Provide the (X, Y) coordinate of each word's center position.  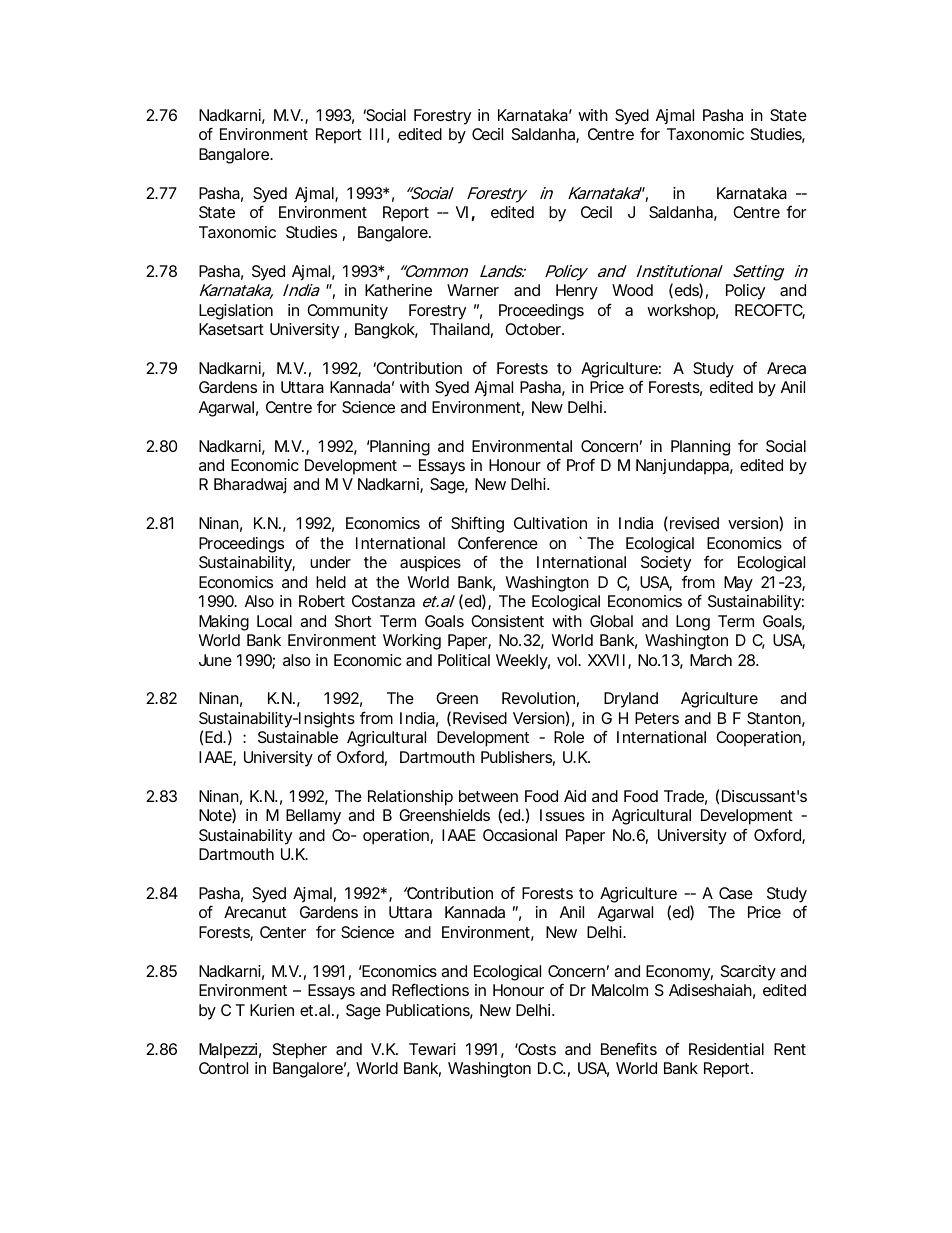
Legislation (236, 312)
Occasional (520, 835)
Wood (632, 290)
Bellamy (313, 817)
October (534, 329)
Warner (473, 290)
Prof (581, 464)
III (376, 134)
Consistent (507, 621)
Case (736, 893)
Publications (429, 1011)
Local (274, 621)
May (738, 584)
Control (223, 1068)
